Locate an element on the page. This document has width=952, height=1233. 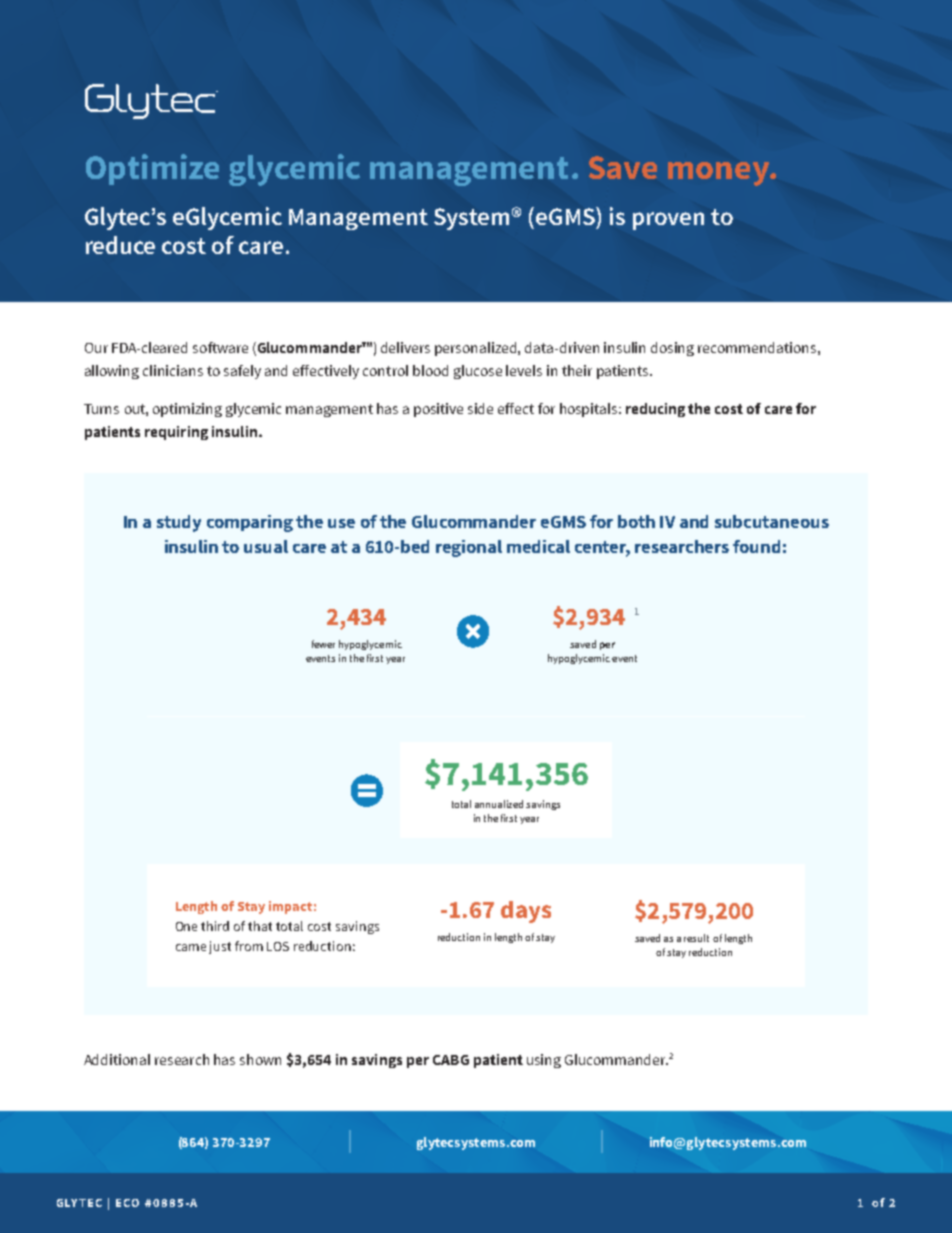
regional is located at coordinates (469, 548).
